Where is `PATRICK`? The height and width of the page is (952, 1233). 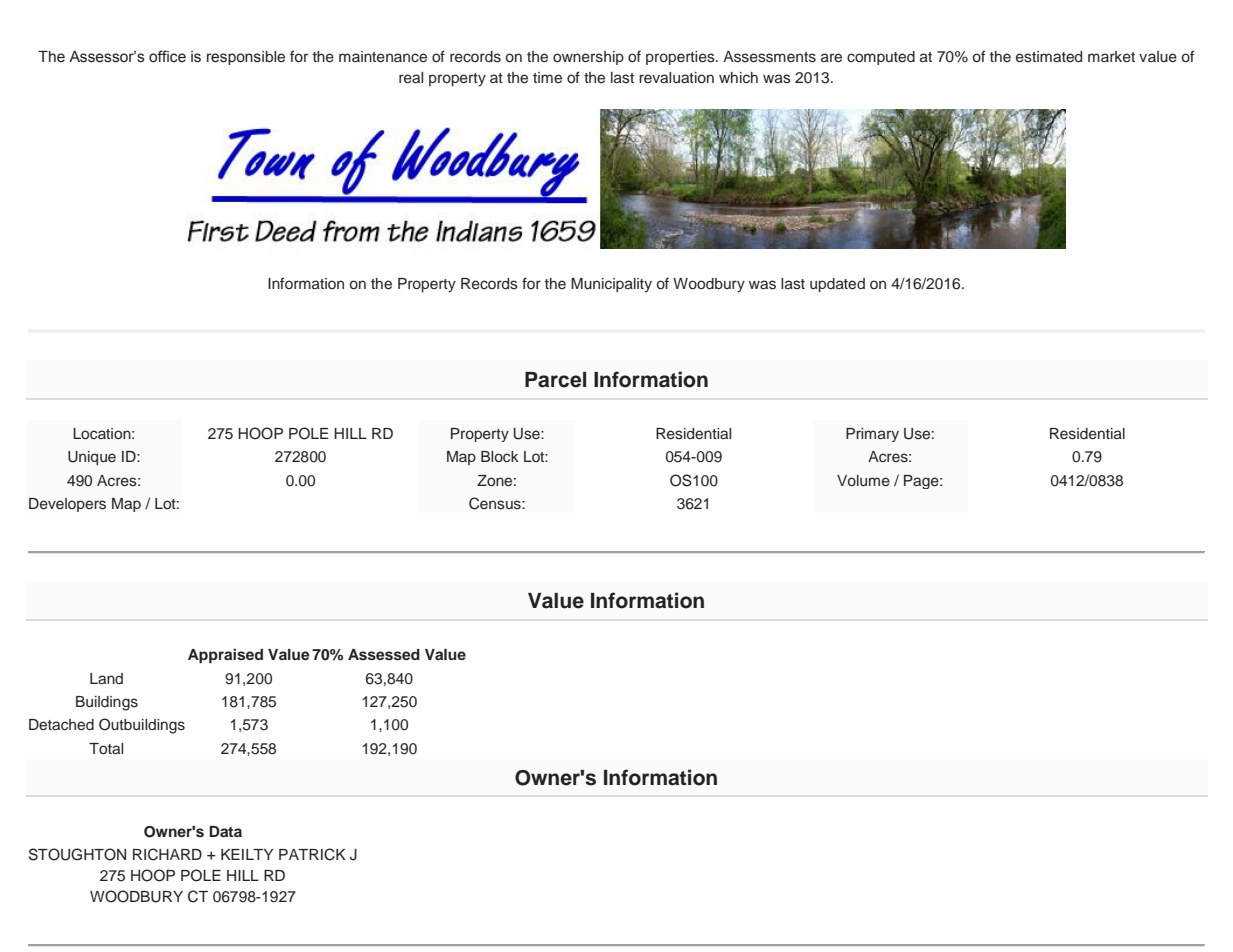
PATRICK is located at coordinates (312, 854).
